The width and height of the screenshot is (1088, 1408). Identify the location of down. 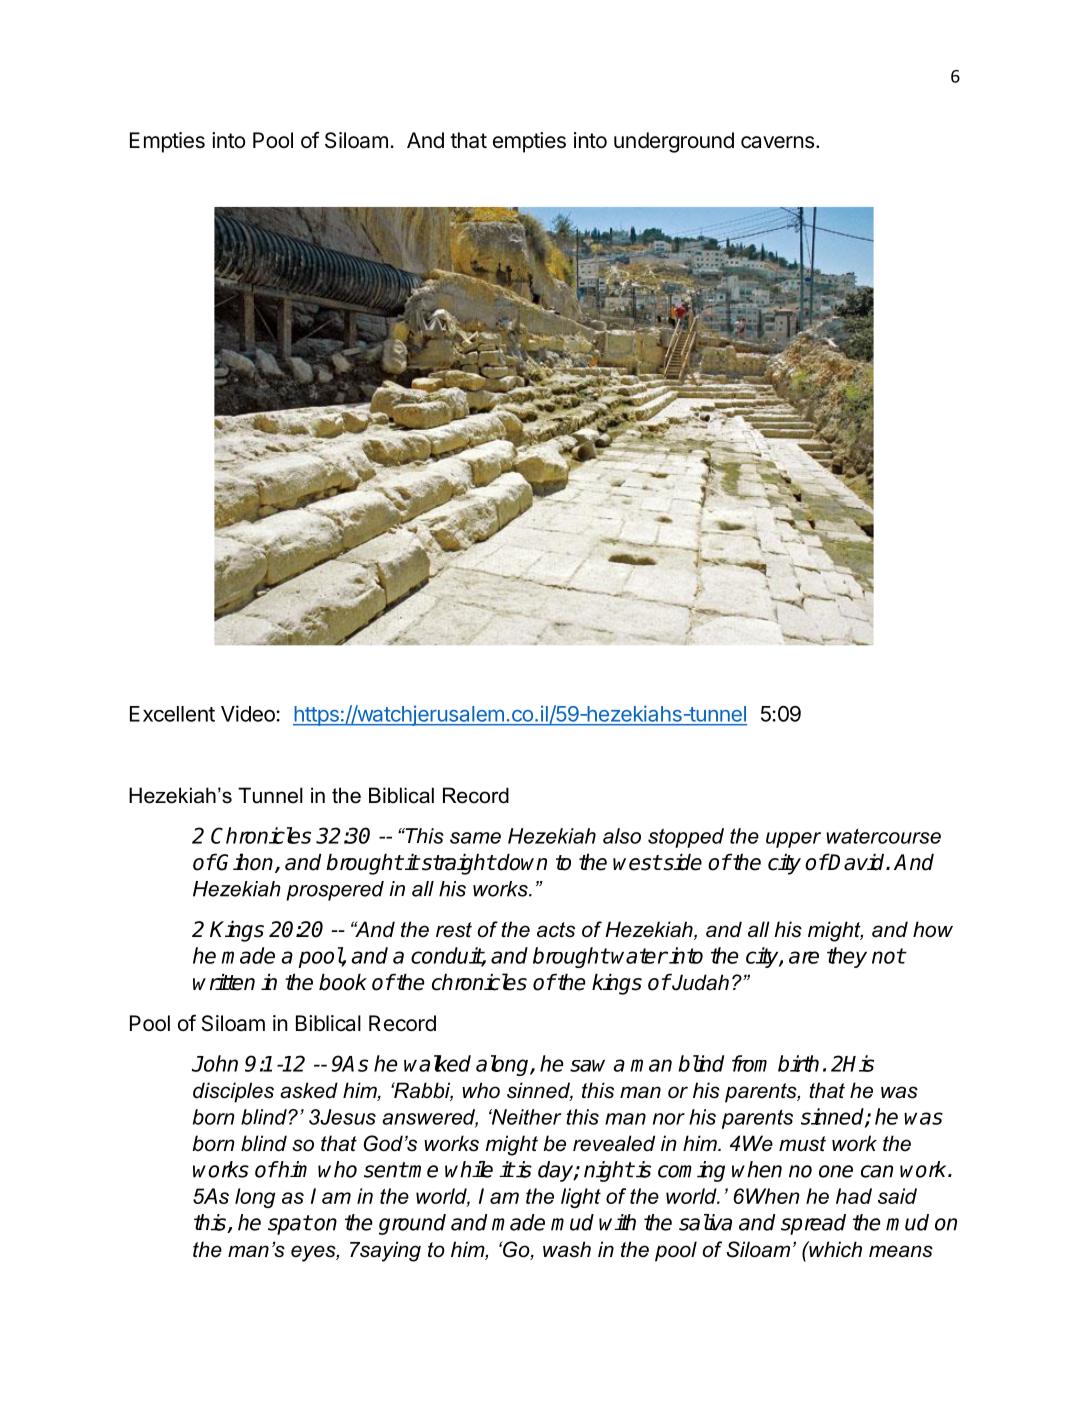
(521, 862).
